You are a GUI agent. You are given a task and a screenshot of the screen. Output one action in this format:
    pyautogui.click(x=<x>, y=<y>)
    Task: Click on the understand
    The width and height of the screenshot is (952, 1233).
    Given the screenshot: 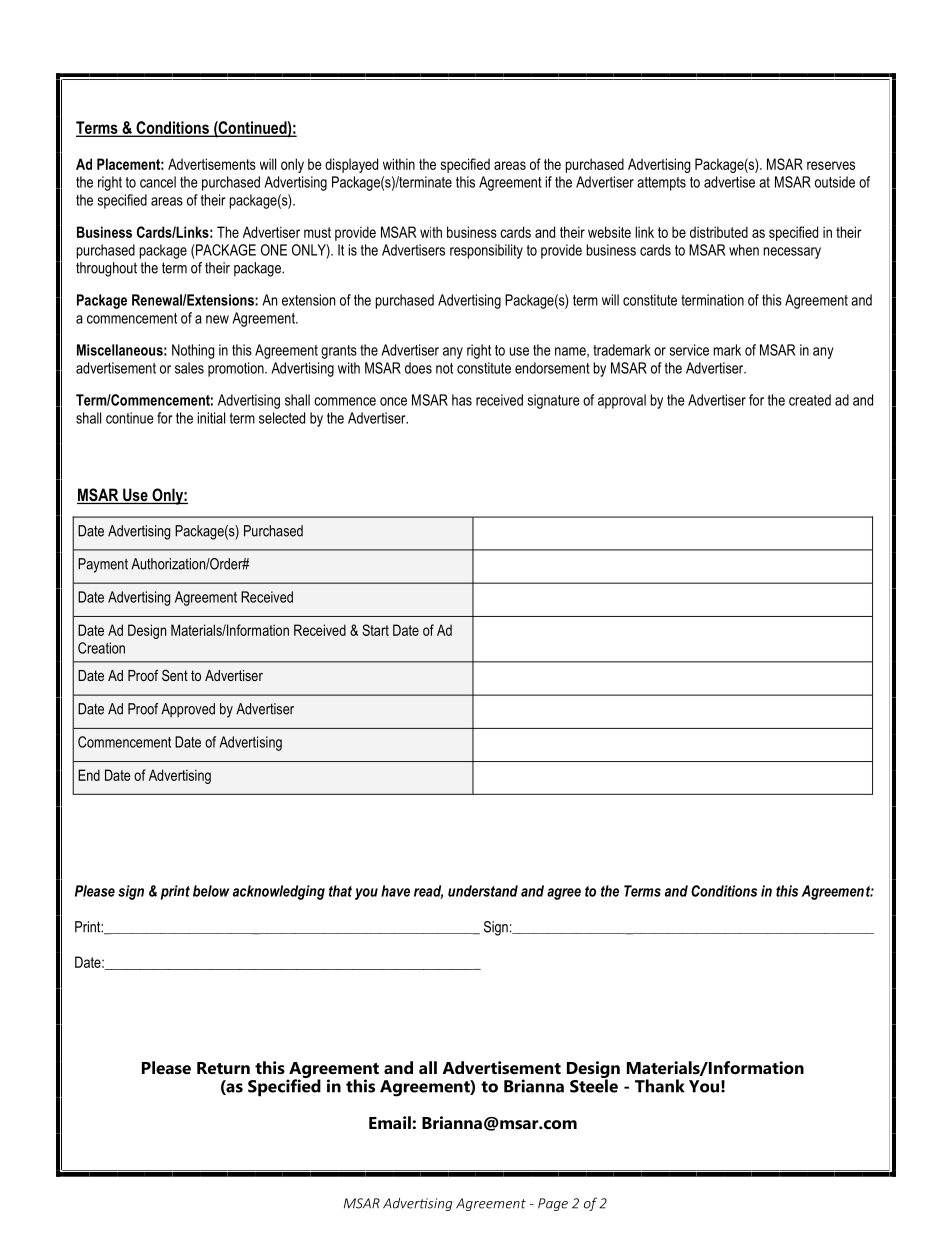 What is the action you would take?
    pyautogui.click(x=483, y=891)
